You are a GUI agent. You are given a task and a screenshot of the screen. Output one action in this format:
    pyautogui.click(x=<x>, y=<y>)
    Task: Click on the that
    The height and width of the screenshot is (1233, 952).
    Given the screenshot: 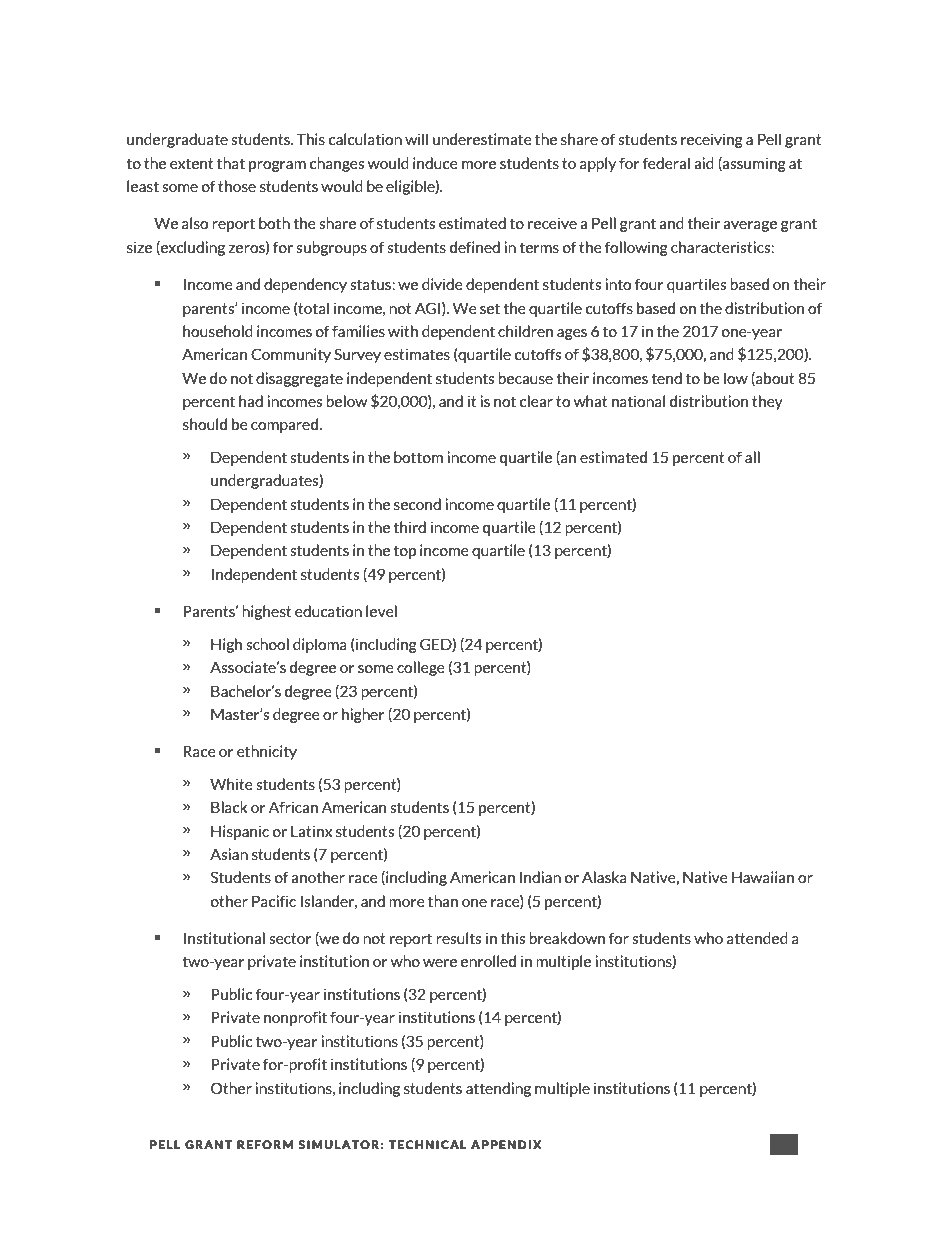 What is the action you would take?
    pyautogui.click(x=231, y=163)
